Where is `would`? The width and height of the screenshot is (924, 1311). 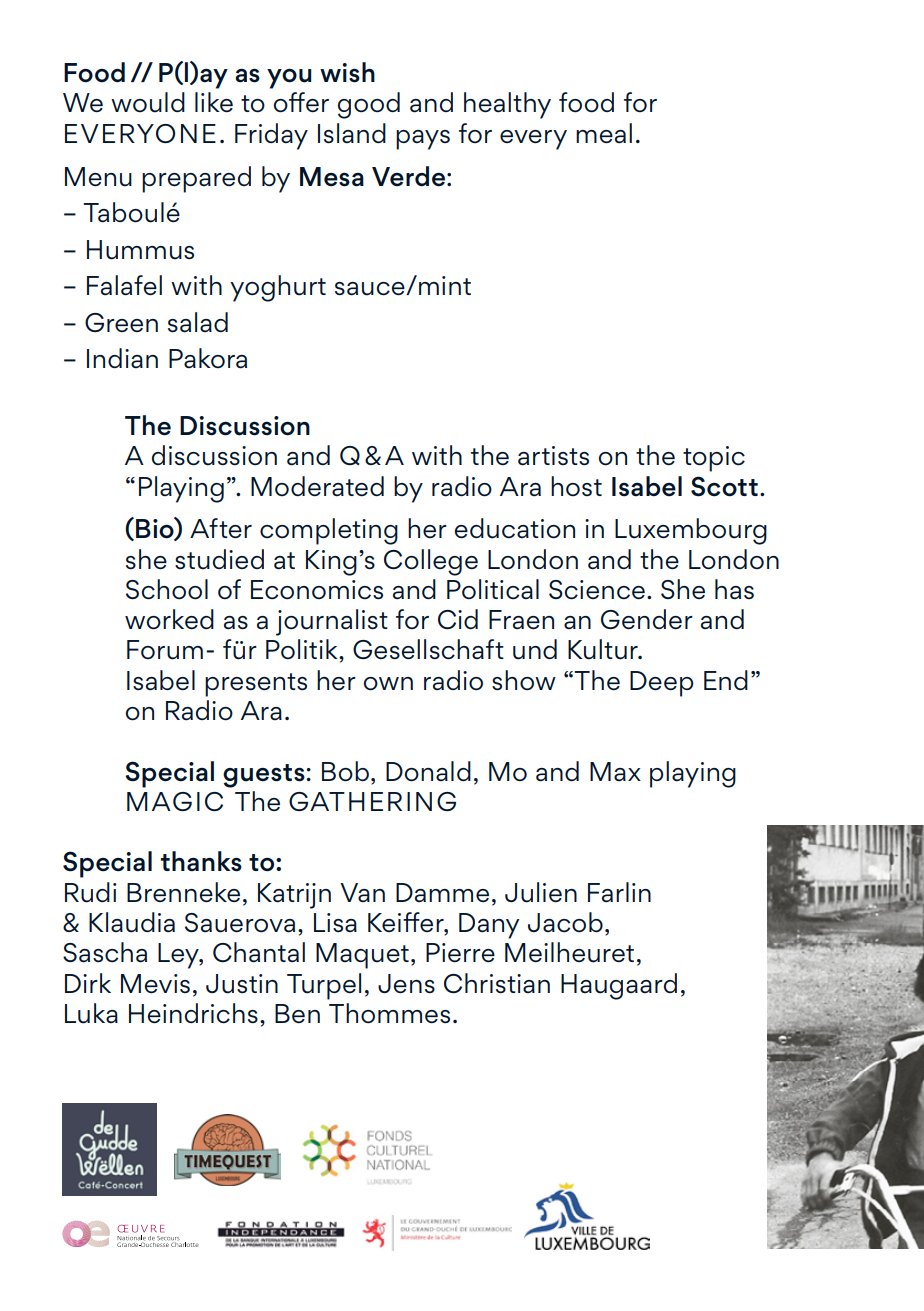
would is located at coordinates (148, 102).
